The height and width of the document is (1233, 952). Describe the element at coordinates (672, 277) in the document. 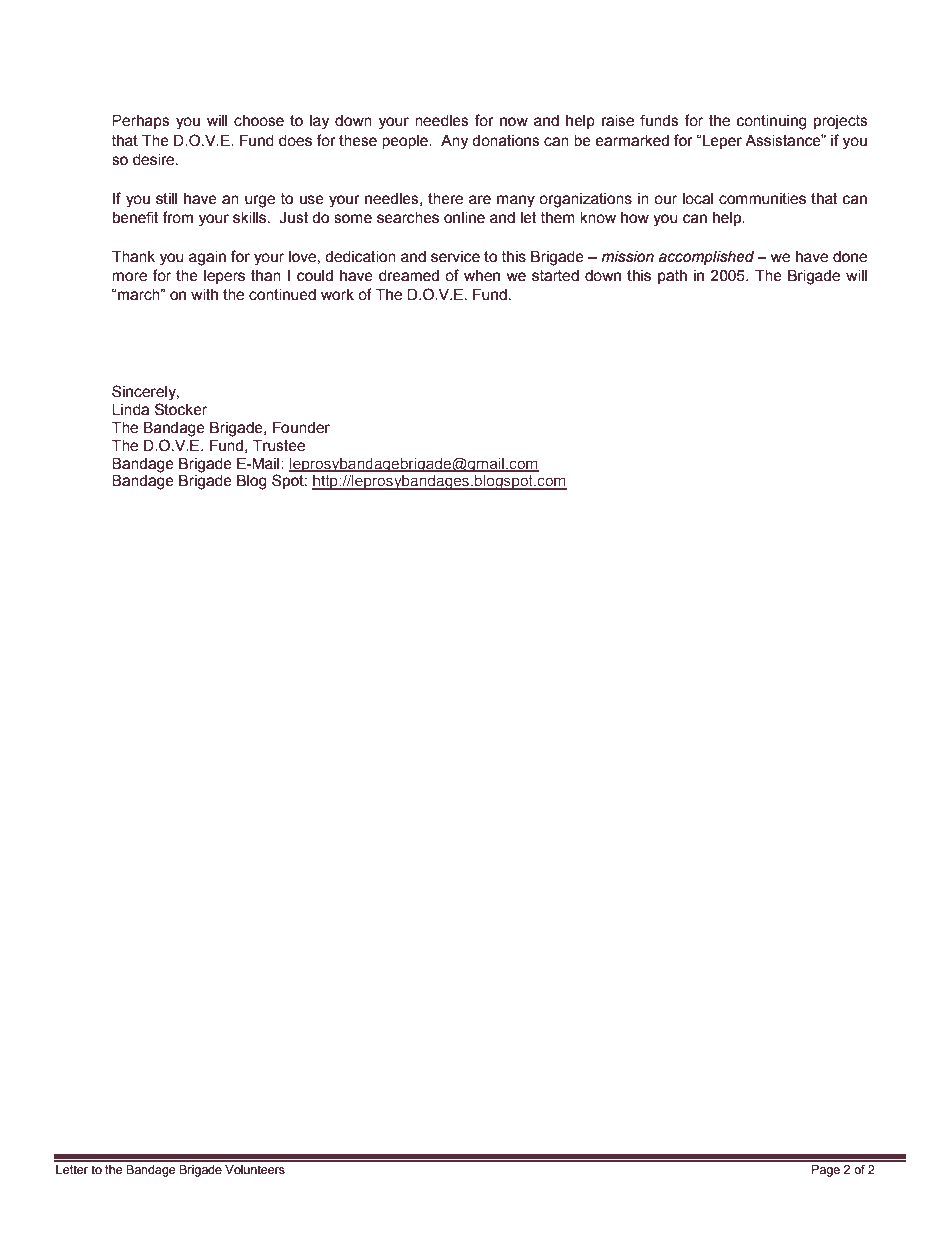

I see `path` at that location.
